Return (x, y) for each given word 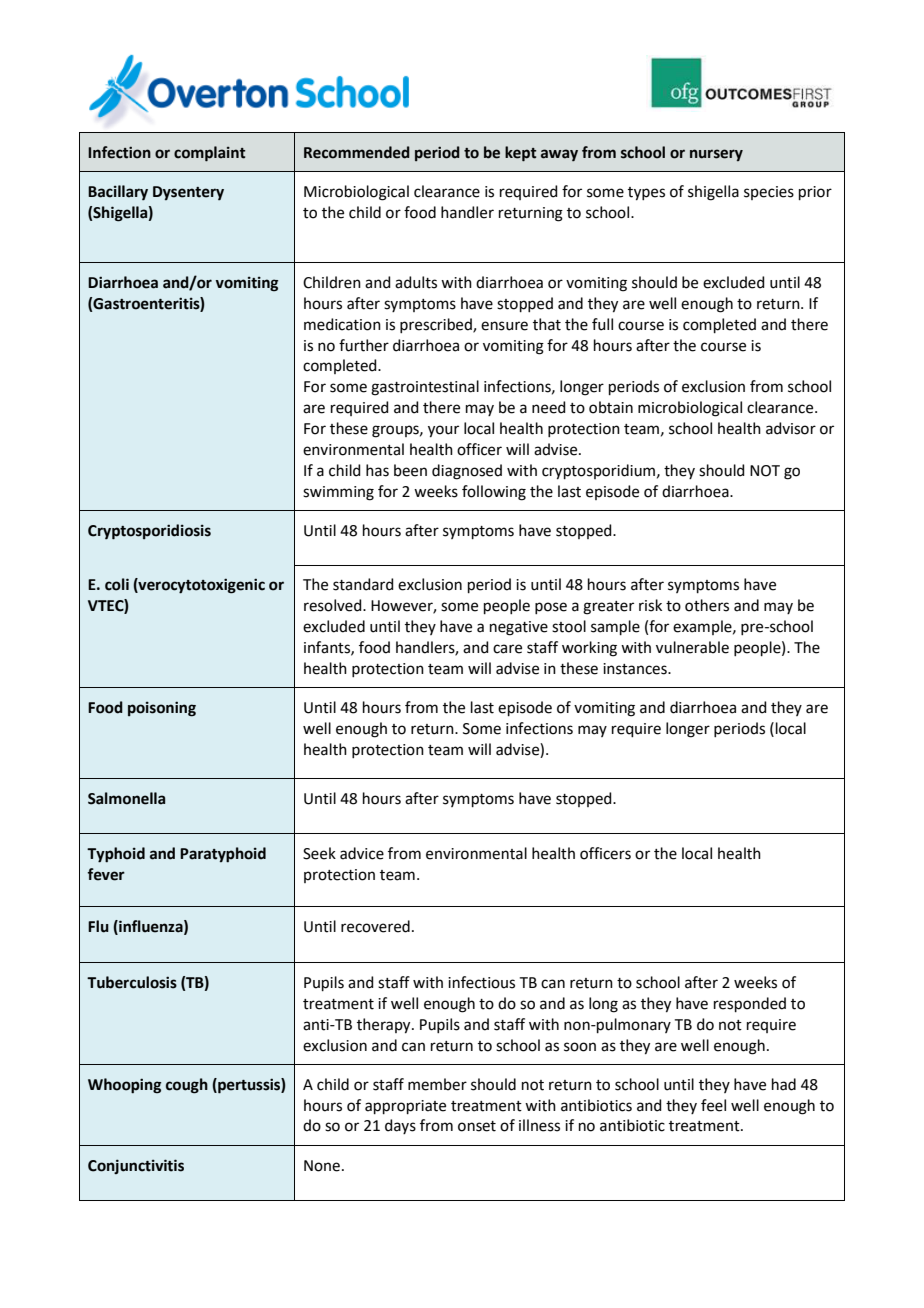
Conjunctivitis (136, 1166)
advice (362, 853)
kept (520, 154)
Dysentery (188, 193)
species (769, 193)
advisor (791, 428)
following (494, 493)
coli (117, 584)
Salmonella (126, 798)
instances (636, 669)
